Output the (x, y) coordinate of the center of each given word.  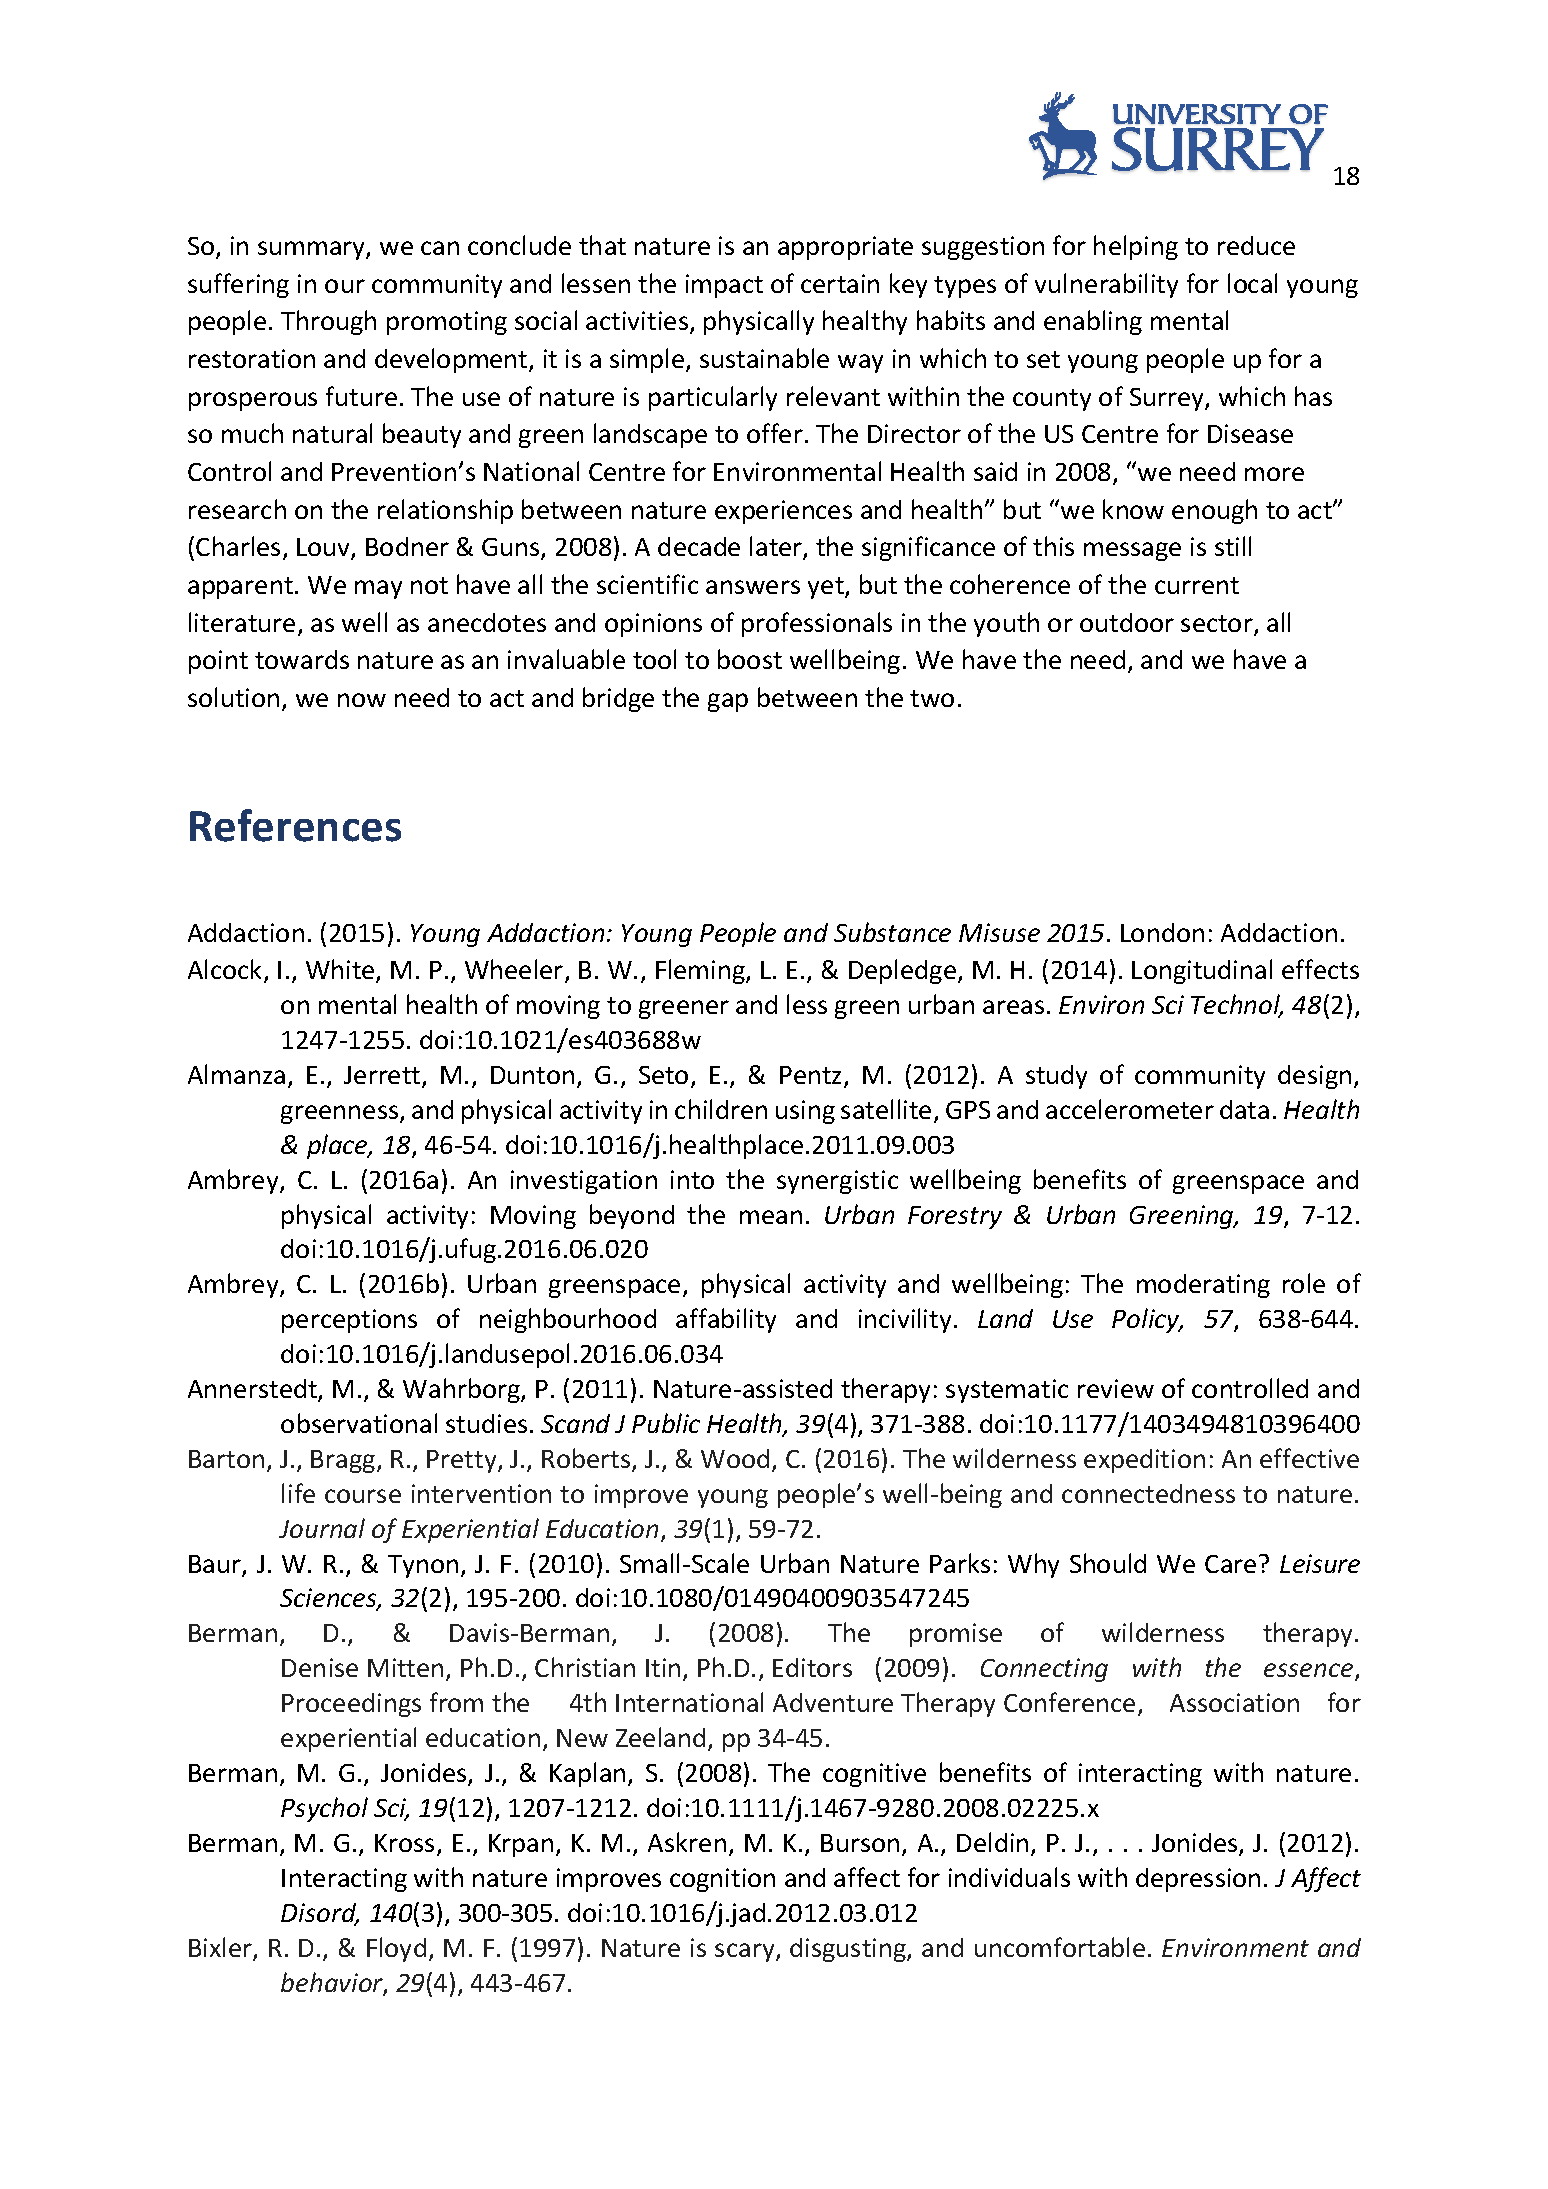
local (1252, 283)
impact (724, 286)
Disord (320, 1914)
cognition (722, 1880)
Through (328, 322)
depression (1198, 1880)
